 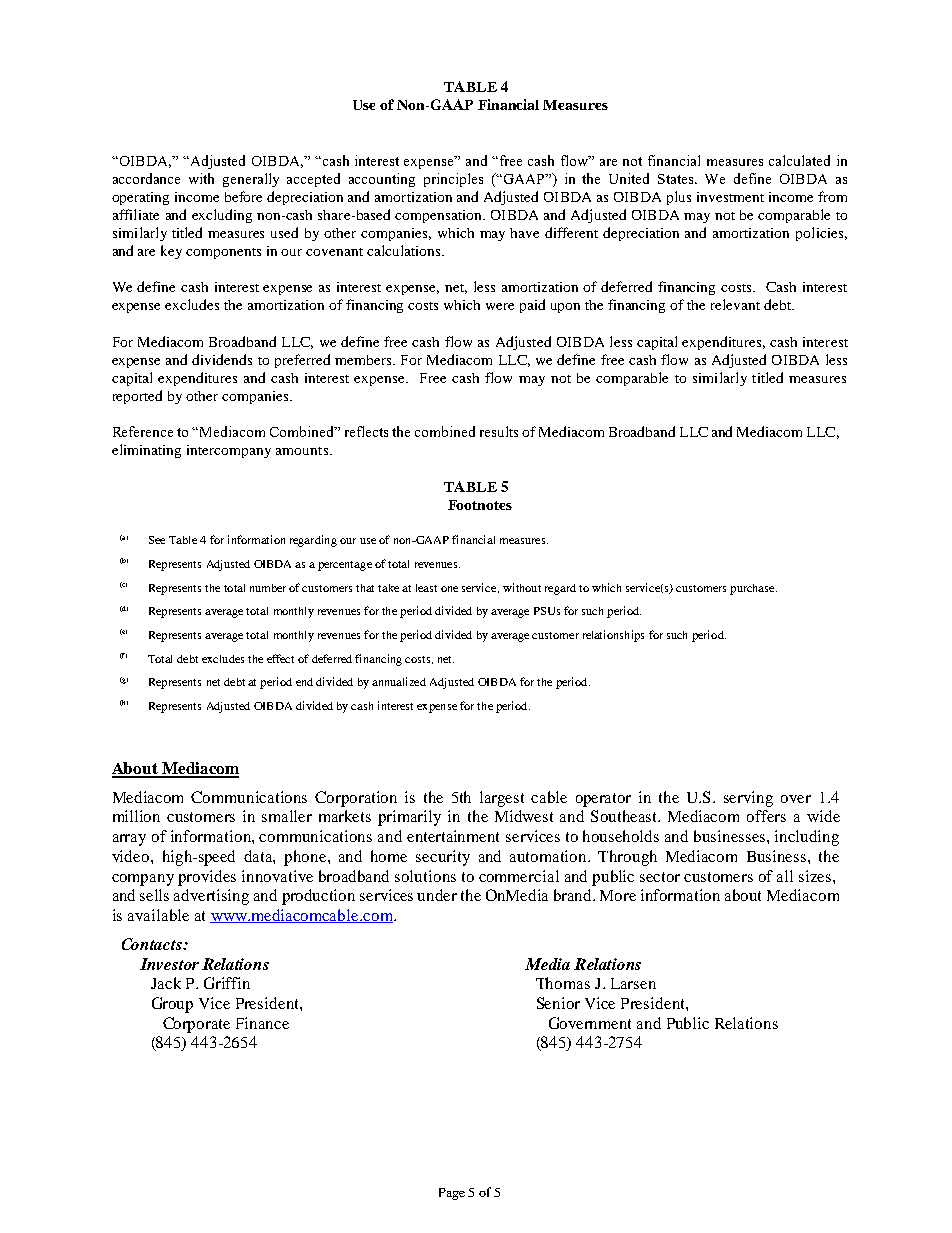 What do you see at coordinates (453, 836) in the image?
I see `entertainment` at bounding box center [453, 836].
